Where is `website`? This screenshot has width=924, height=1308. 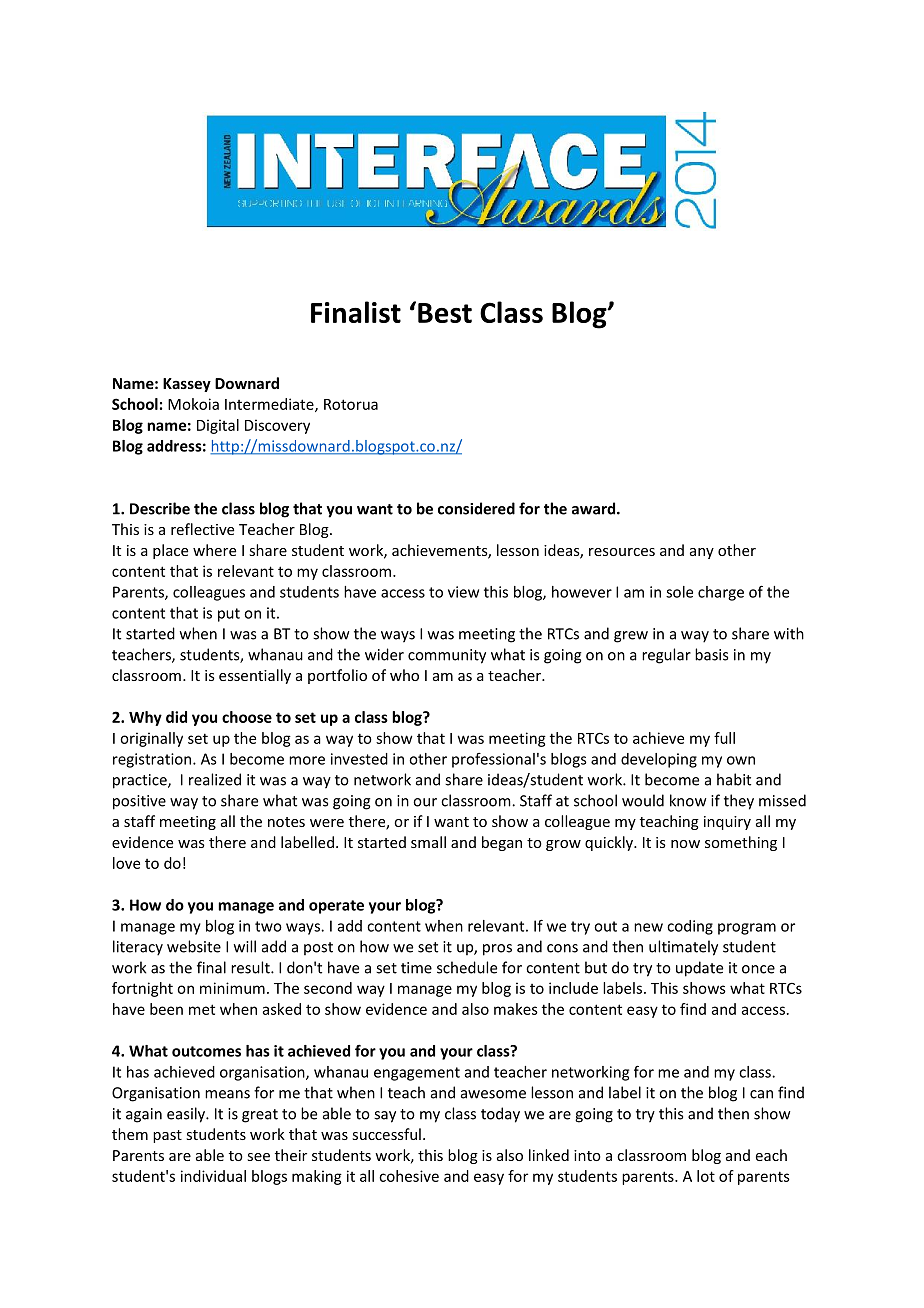 website is located at coordinates (194, 946).
